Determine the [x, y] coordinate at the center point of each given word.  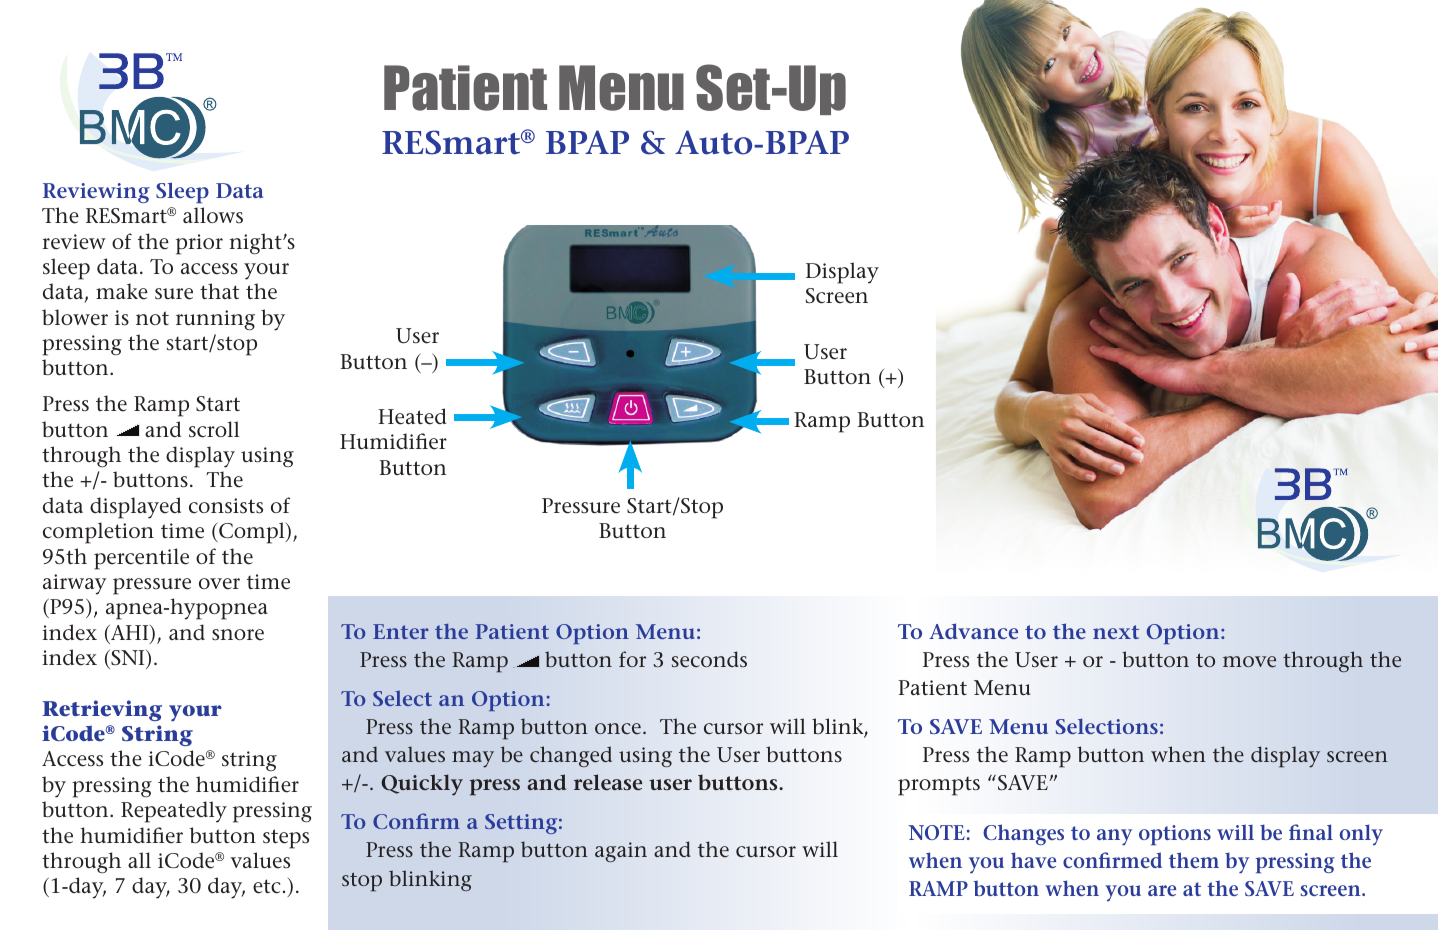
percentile [141, 559]
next [1116, 632]
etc [267, 886]
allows [213, 215]
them [1194, 860]
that [219, 291]
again [621, 852]
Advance [973, 631]
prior [199, 244]
